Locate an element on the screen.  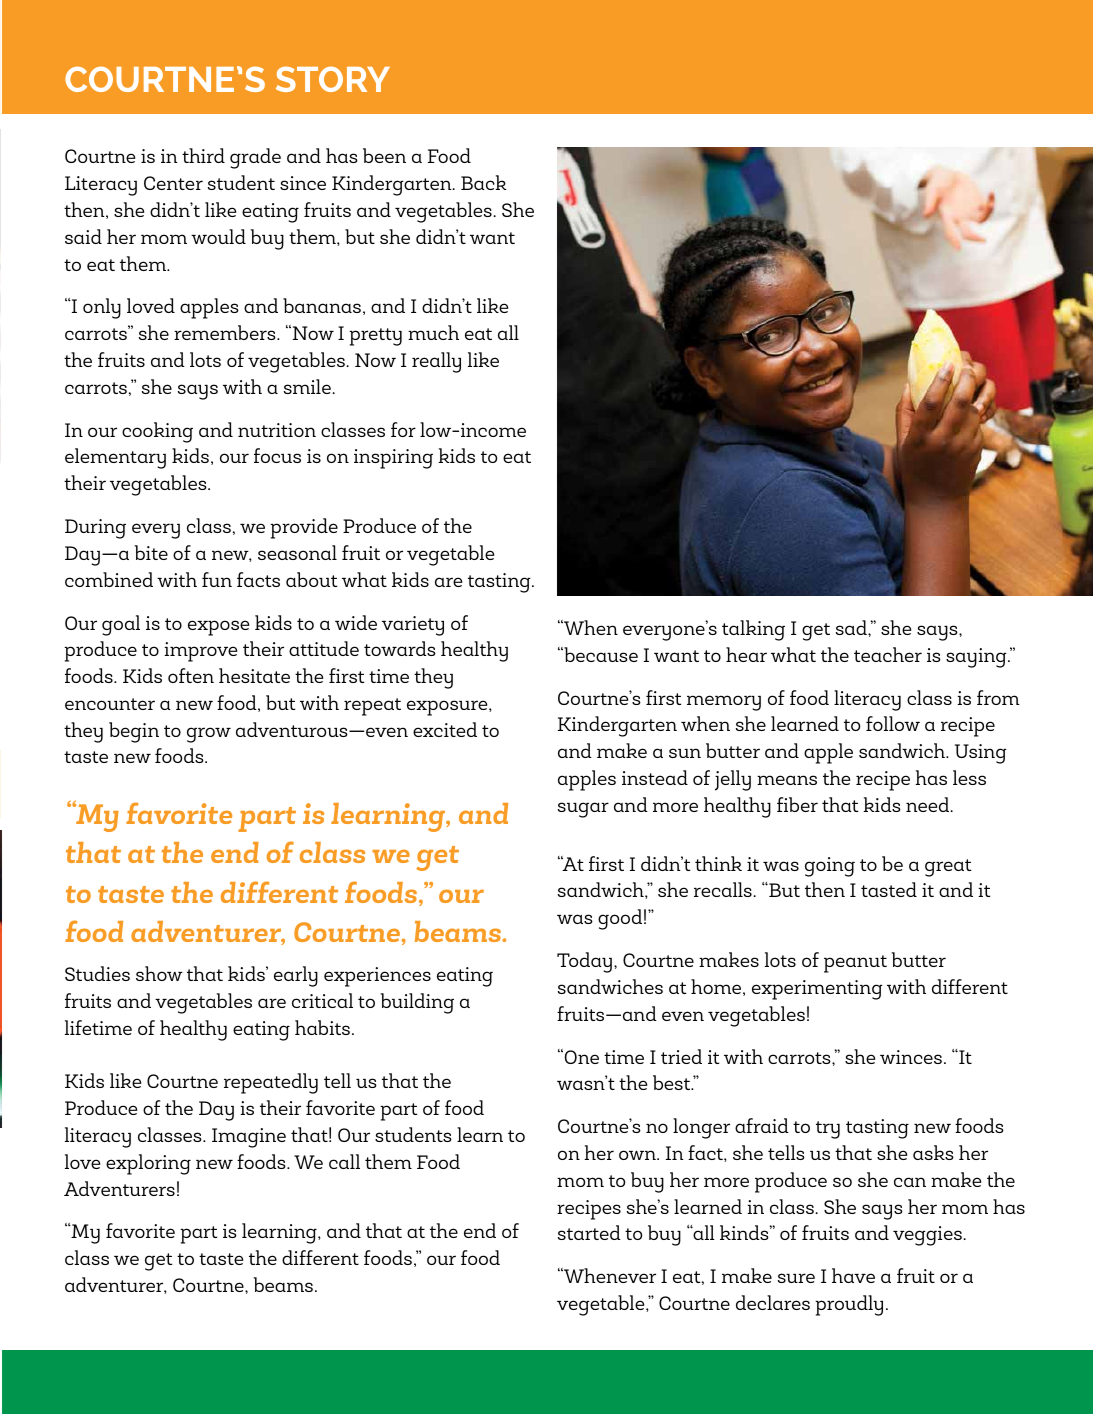
been is located at coordinates (384, 155).
